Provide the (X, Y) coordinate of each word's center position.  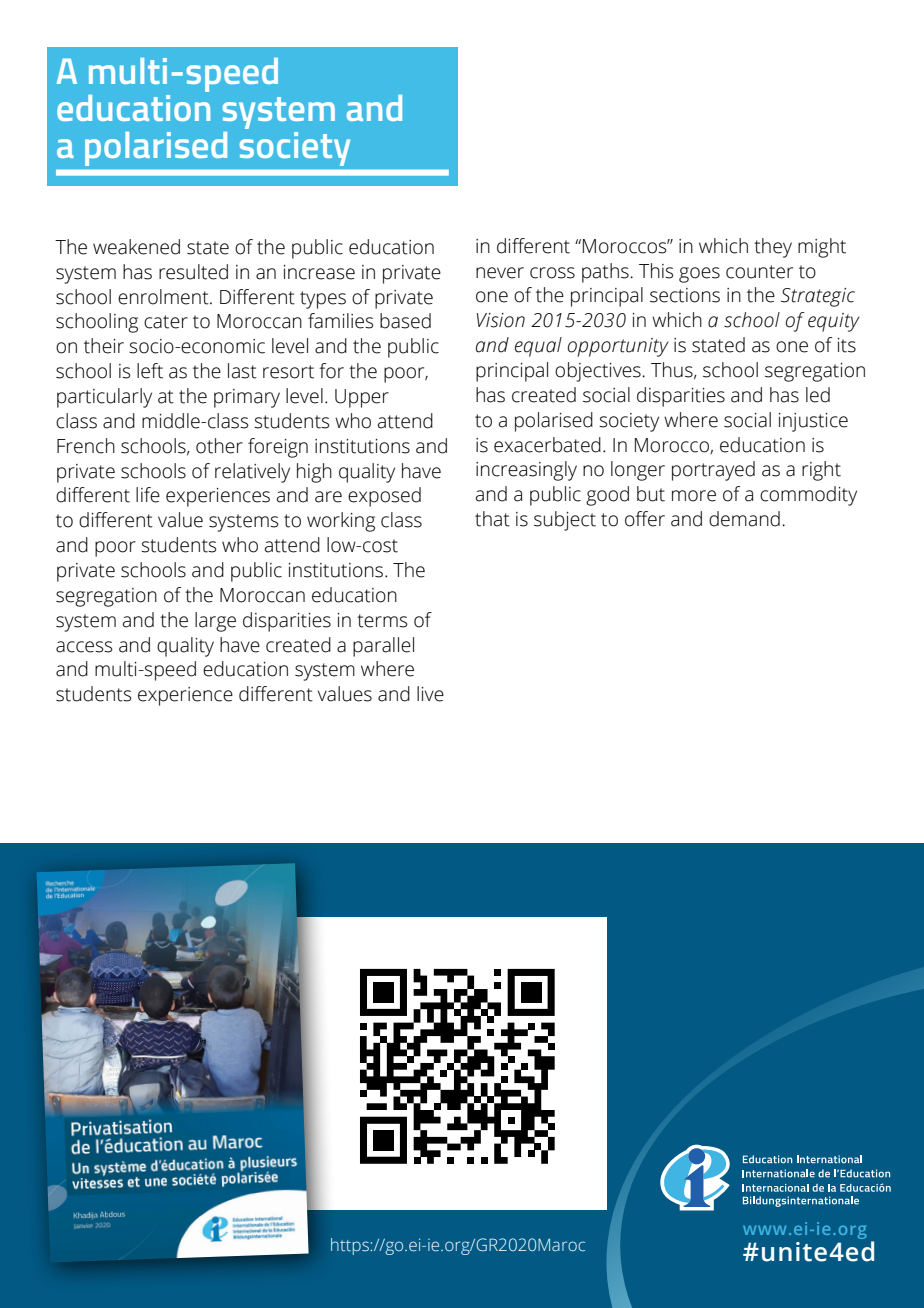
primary (247, 398)
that (492, 519)
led (818, 395)
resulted (193, 272)
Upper (362, 398)
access (84, 647)
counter (759, 272)
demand (744, 519)
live (430, 694)
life (148, 495)
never (500, 273)
